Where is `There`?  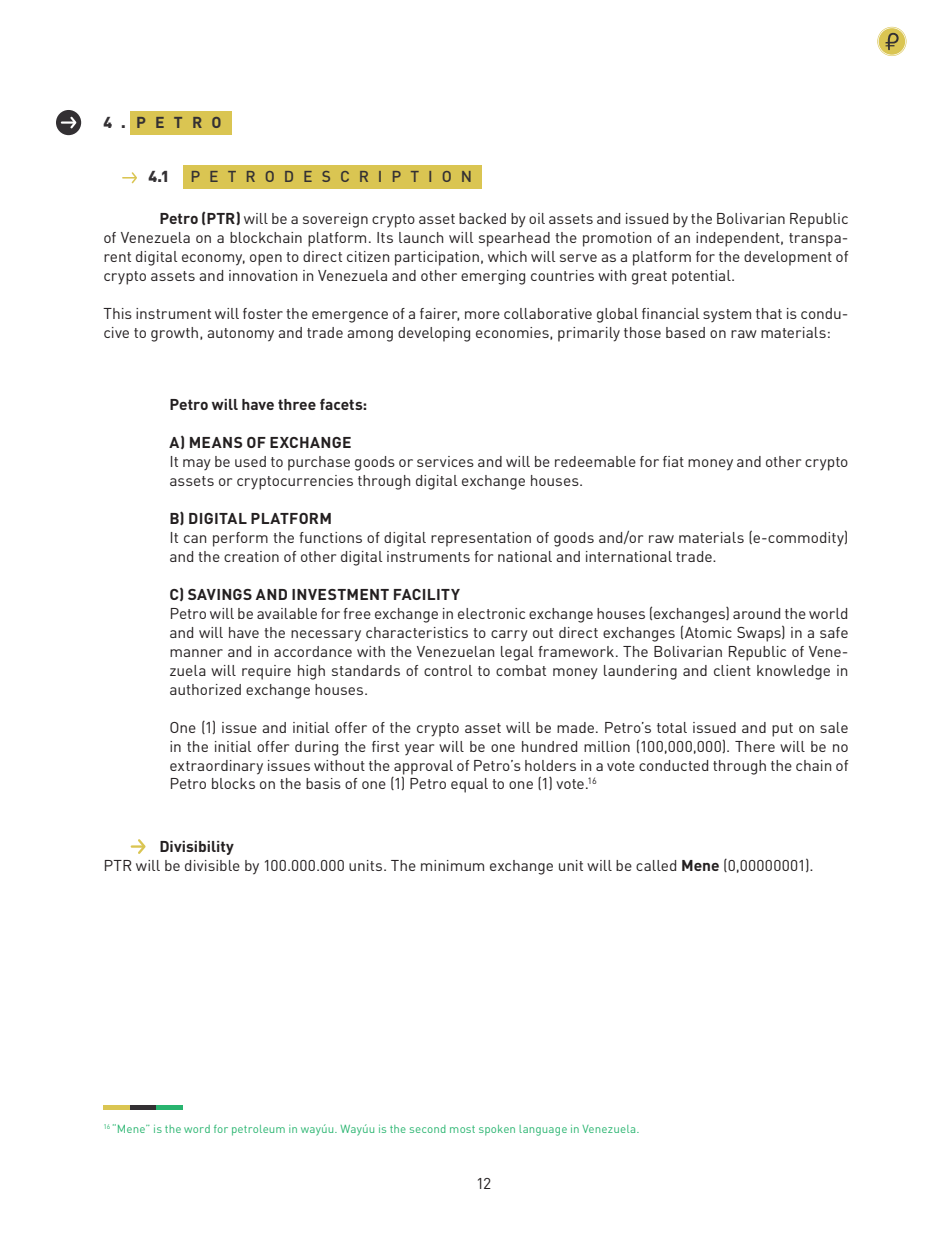 There is located at coordinates (755, 746).
